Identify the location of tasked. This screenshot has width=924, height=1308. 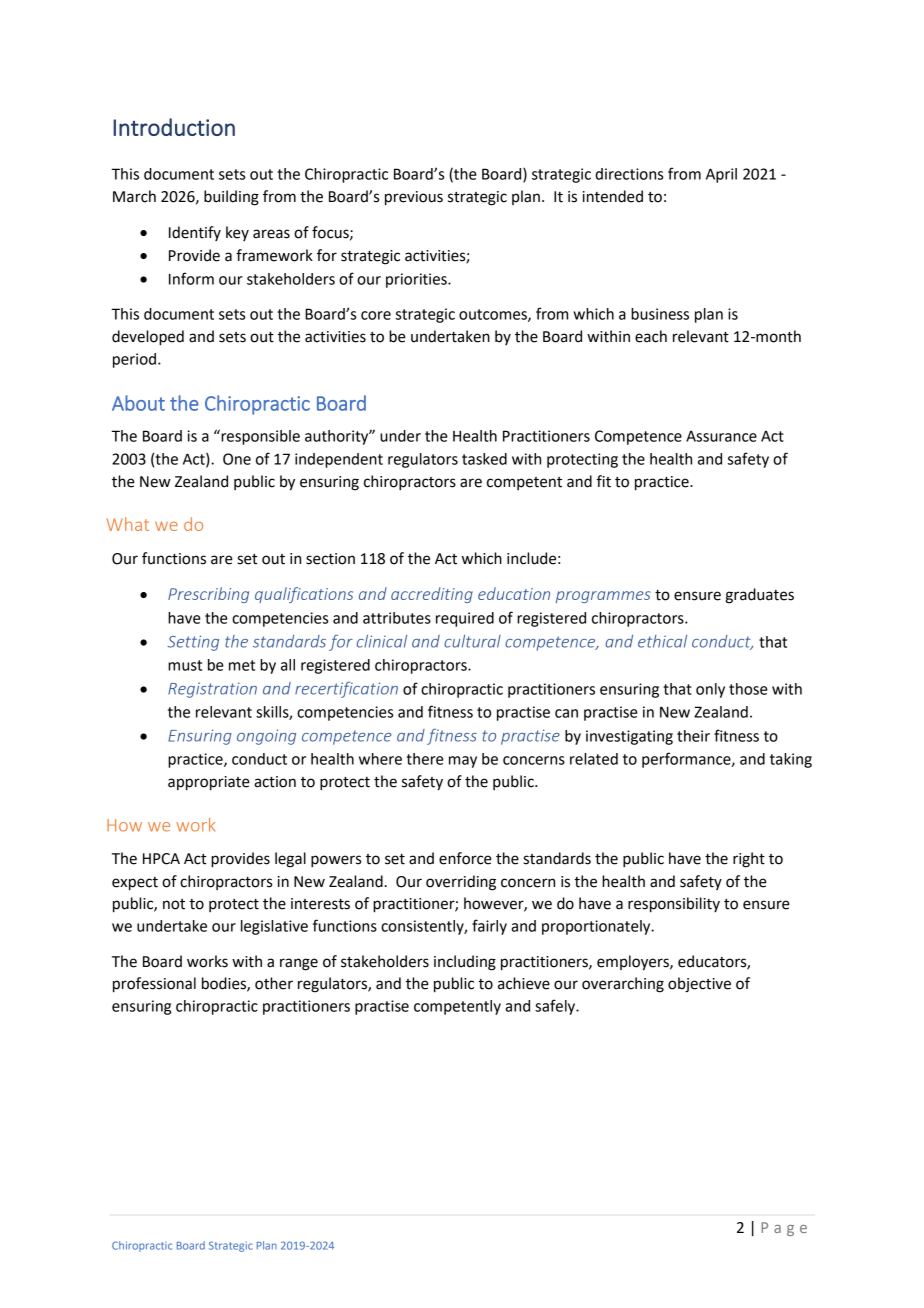
(484, 459).
